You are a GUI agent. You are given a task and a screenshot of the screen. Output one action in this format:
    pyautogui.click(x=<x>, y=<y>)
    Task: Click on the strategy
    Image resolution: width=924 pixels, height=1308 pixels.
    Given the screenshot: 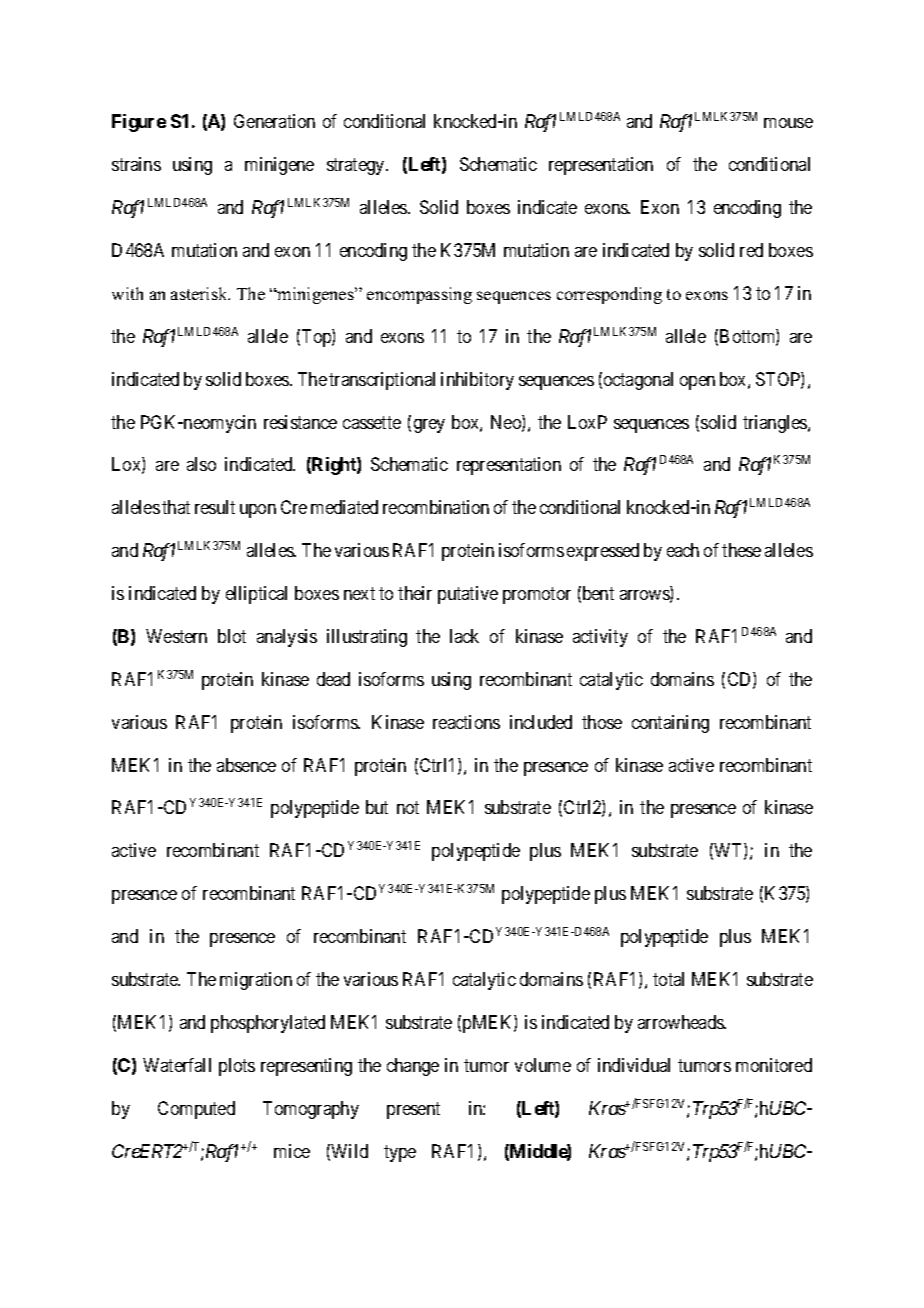 What is the action you would take?
    pyautogui.click(x=357, y=166)
